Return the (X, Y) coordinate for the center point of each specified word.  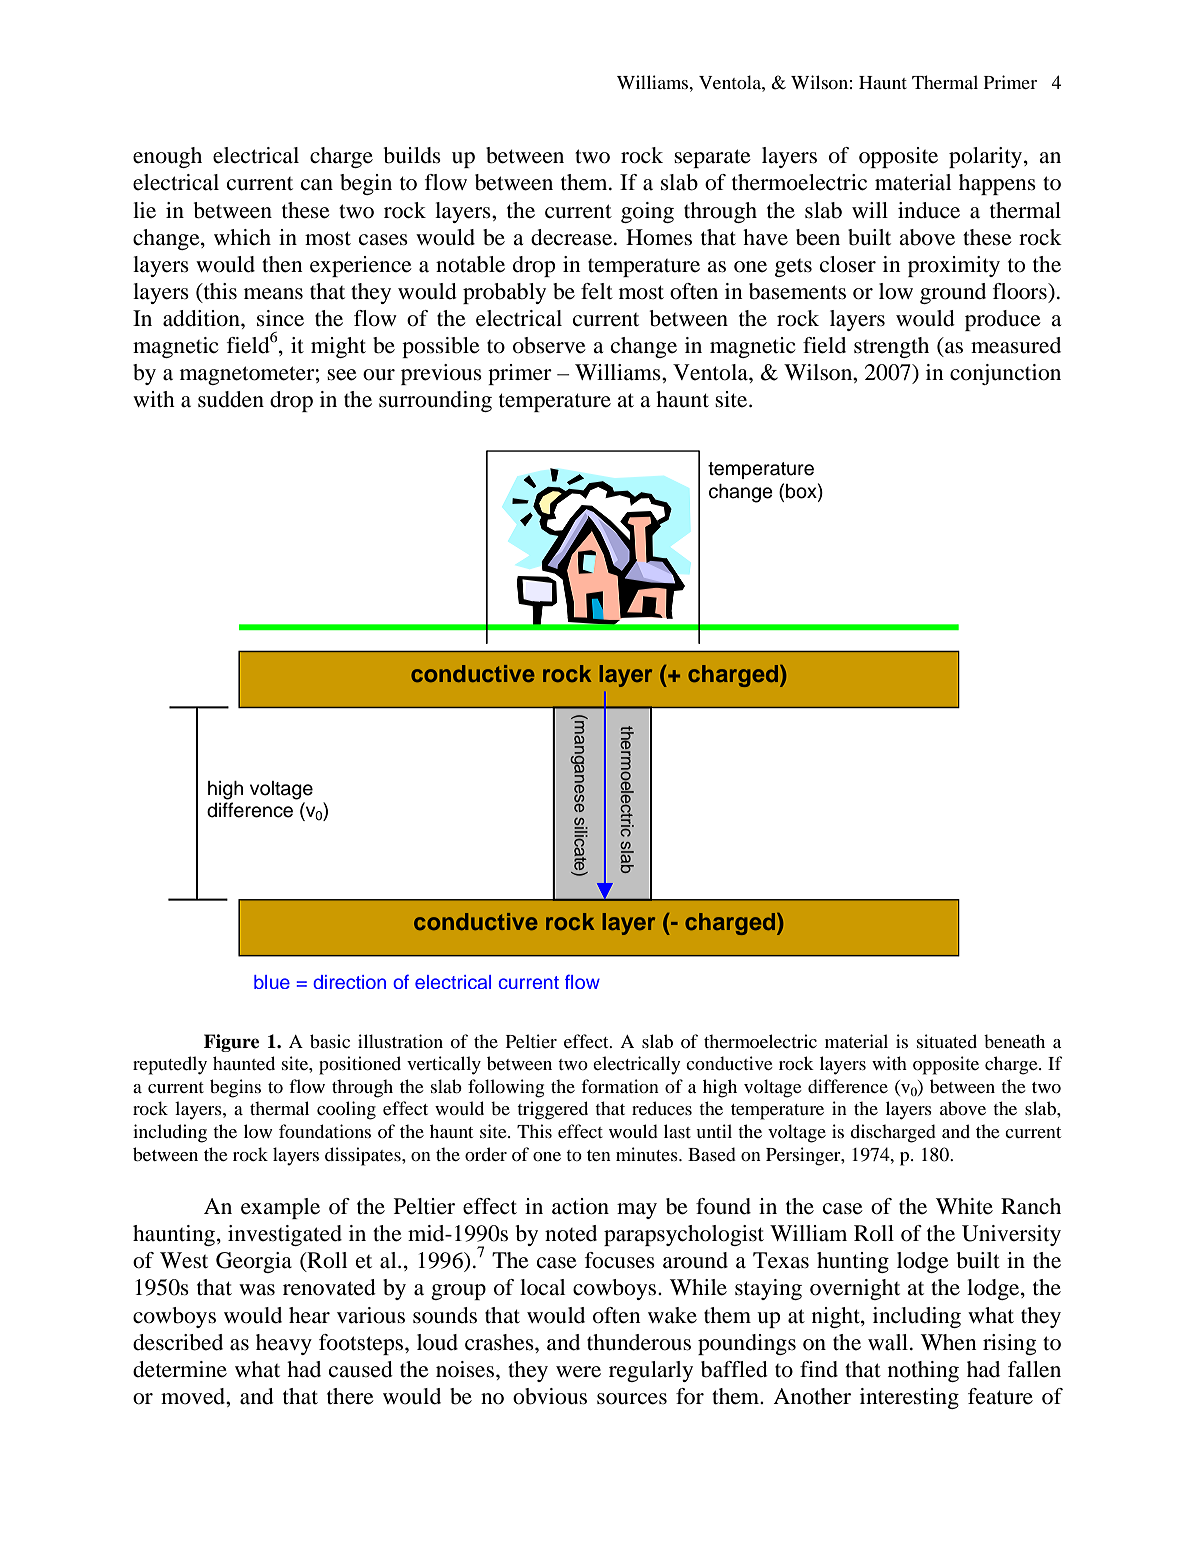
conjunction (1005, 374)
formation (620, 1086)
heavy (284, 1344)
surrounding (435, 401)
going (647, 212)
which (242, 237)
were (578, 1372)
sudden (231, 399)
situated (947, 1041)
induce (929, 210)
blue (272, 982)
